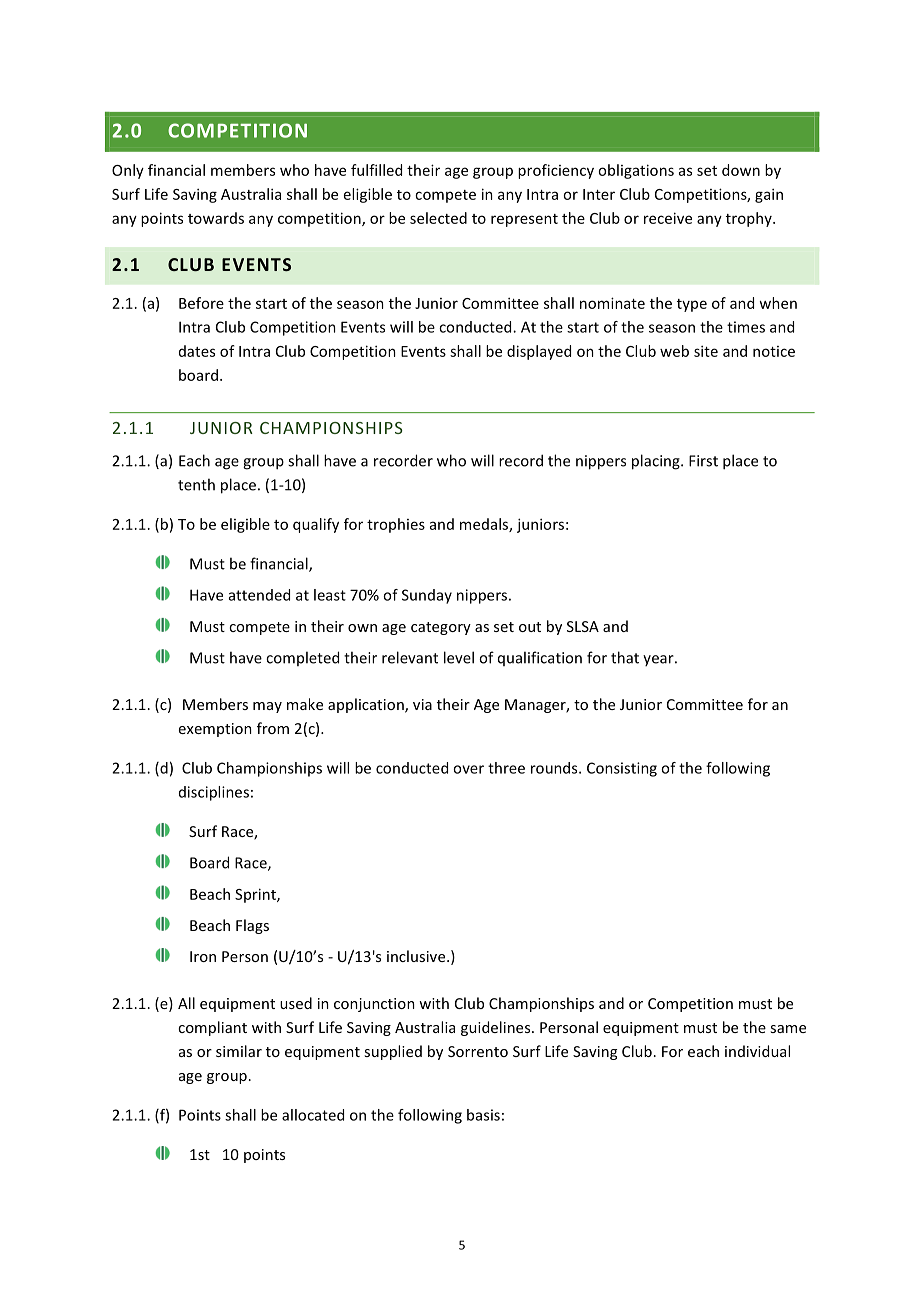 The width and height of the document is (924, 1308). What do you see at coordinates (757, 1051) in the document?
I see `individual` at bounding box center [757, 1051].
